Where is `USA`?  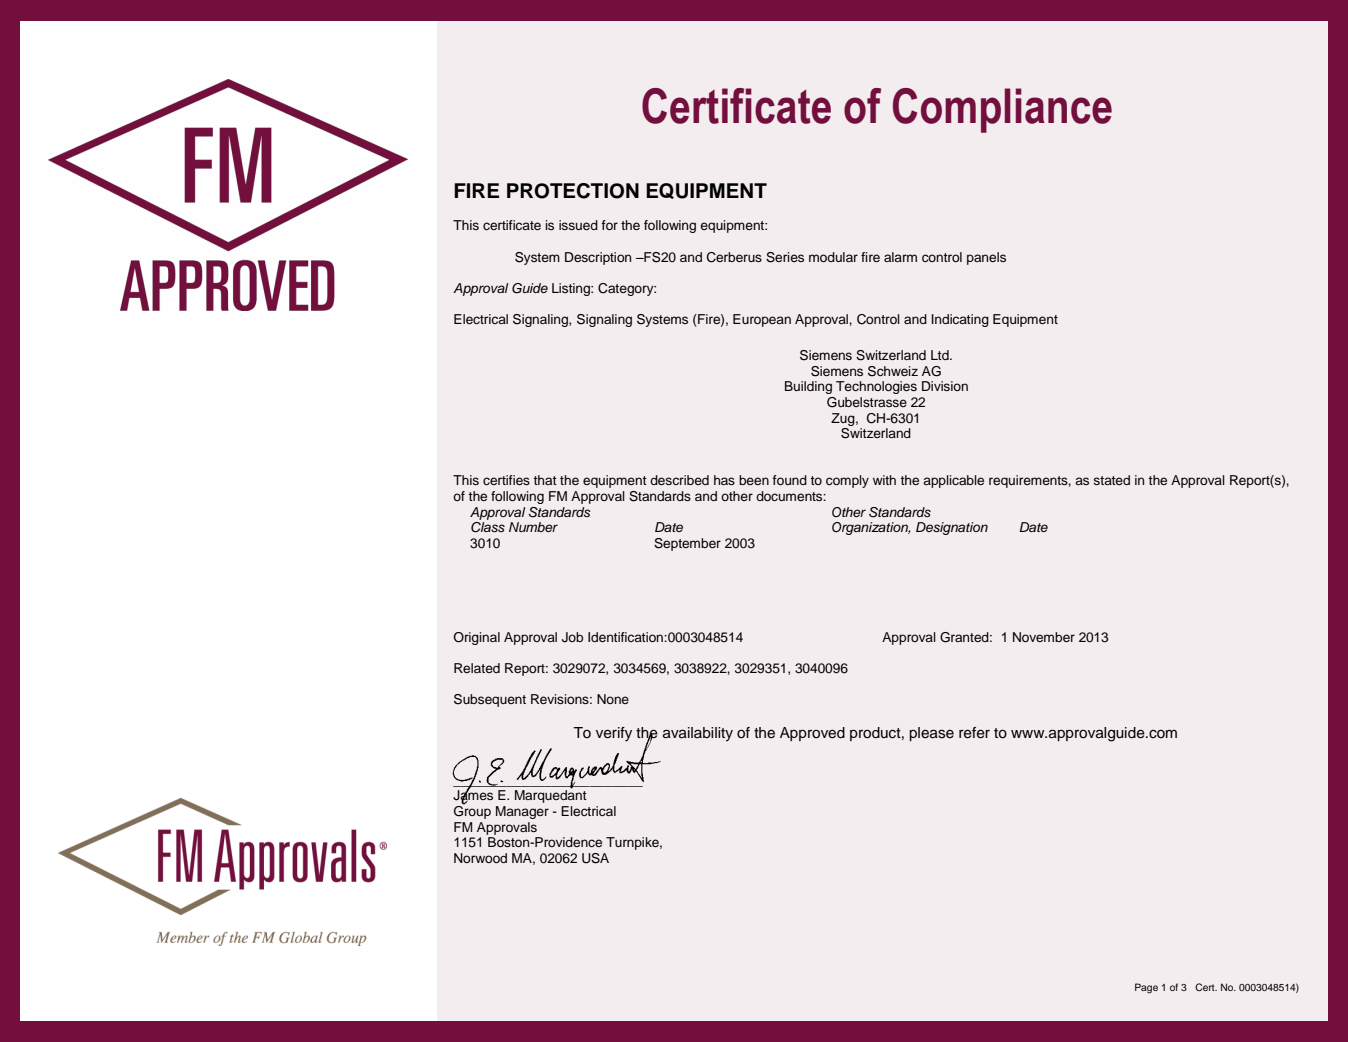
USA is located at coordinates (595, 858).
